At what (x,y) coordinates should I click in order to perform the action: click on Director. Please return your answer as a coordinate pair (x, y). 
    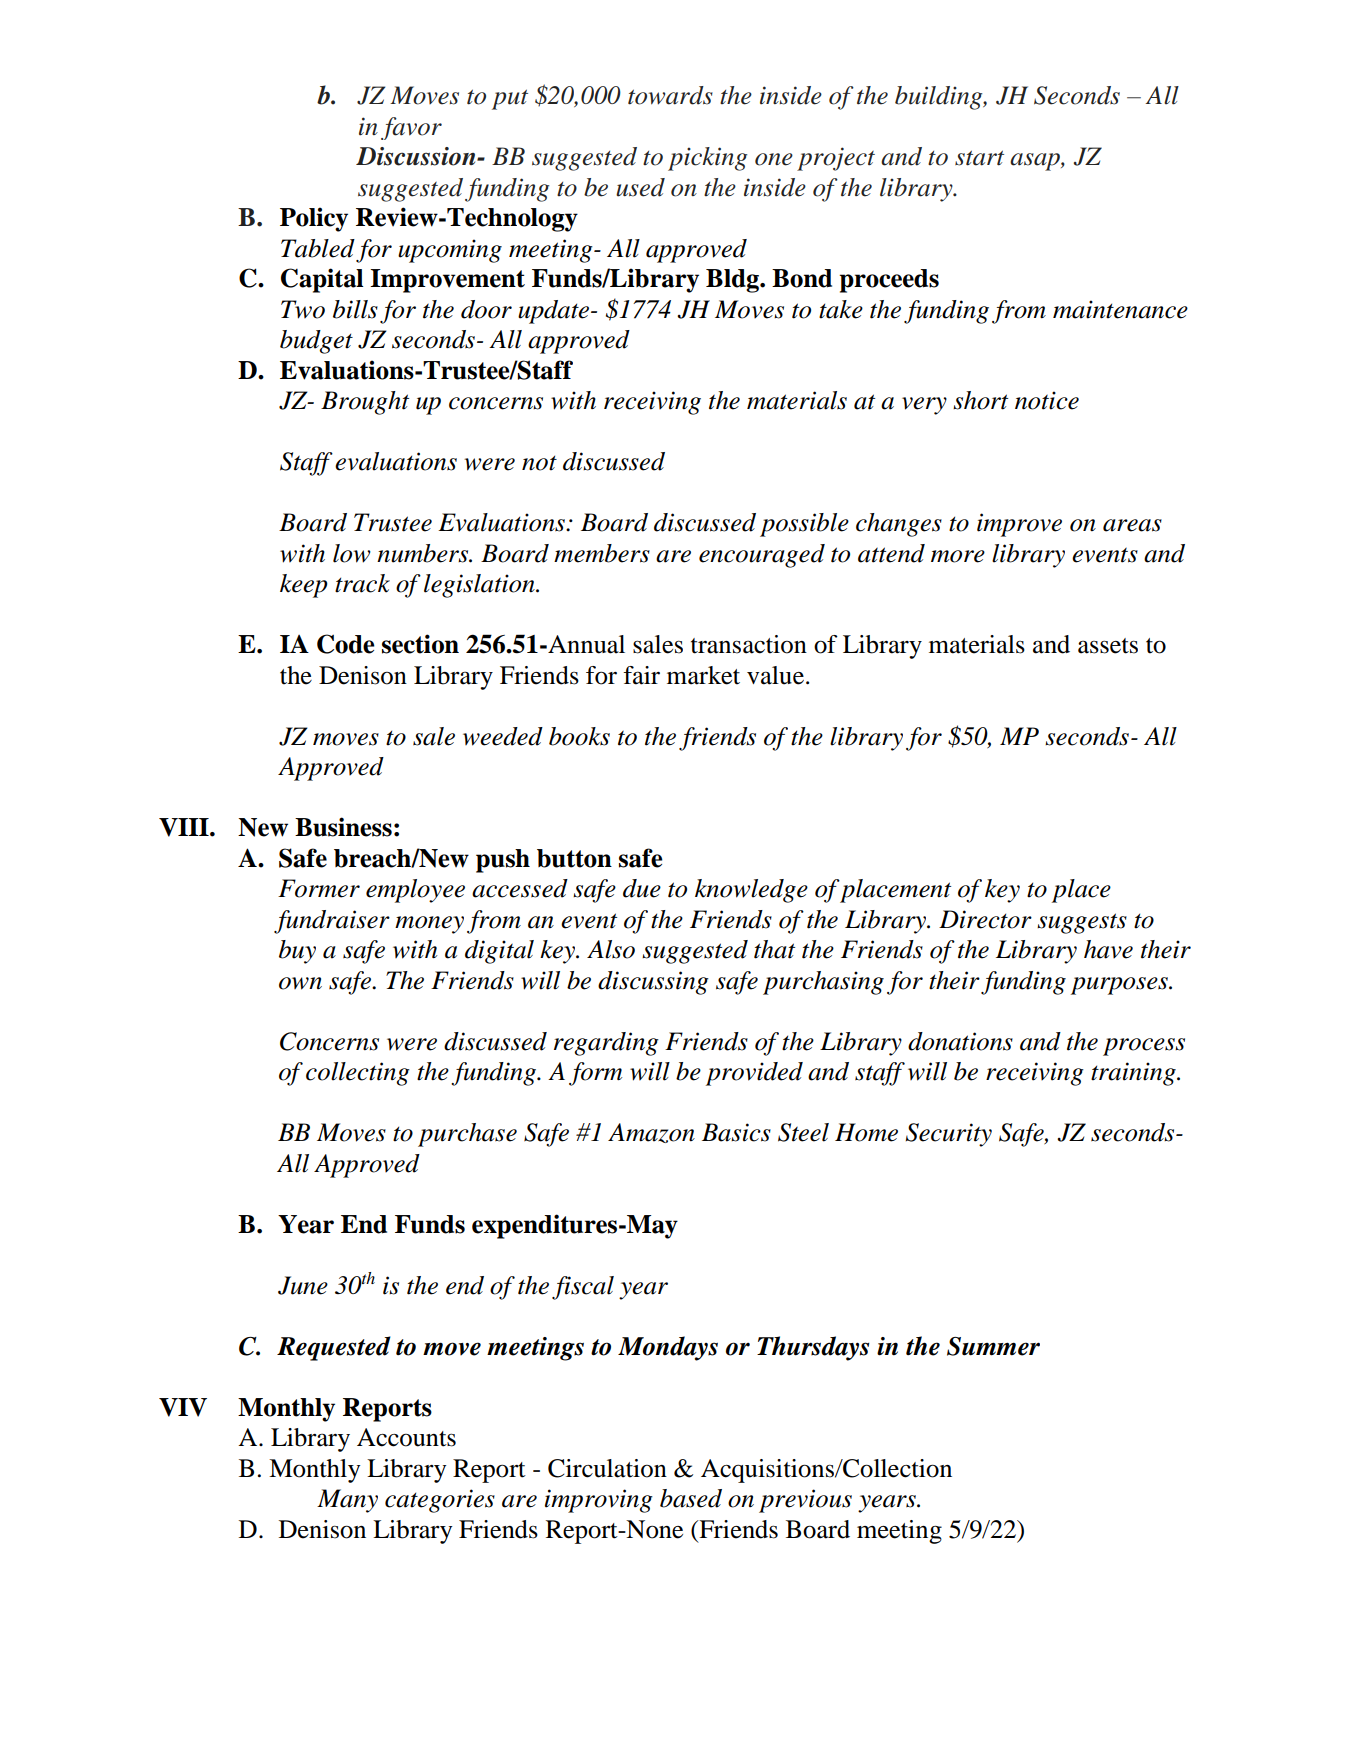
    Looking at the image, I should click on (985, 919).
